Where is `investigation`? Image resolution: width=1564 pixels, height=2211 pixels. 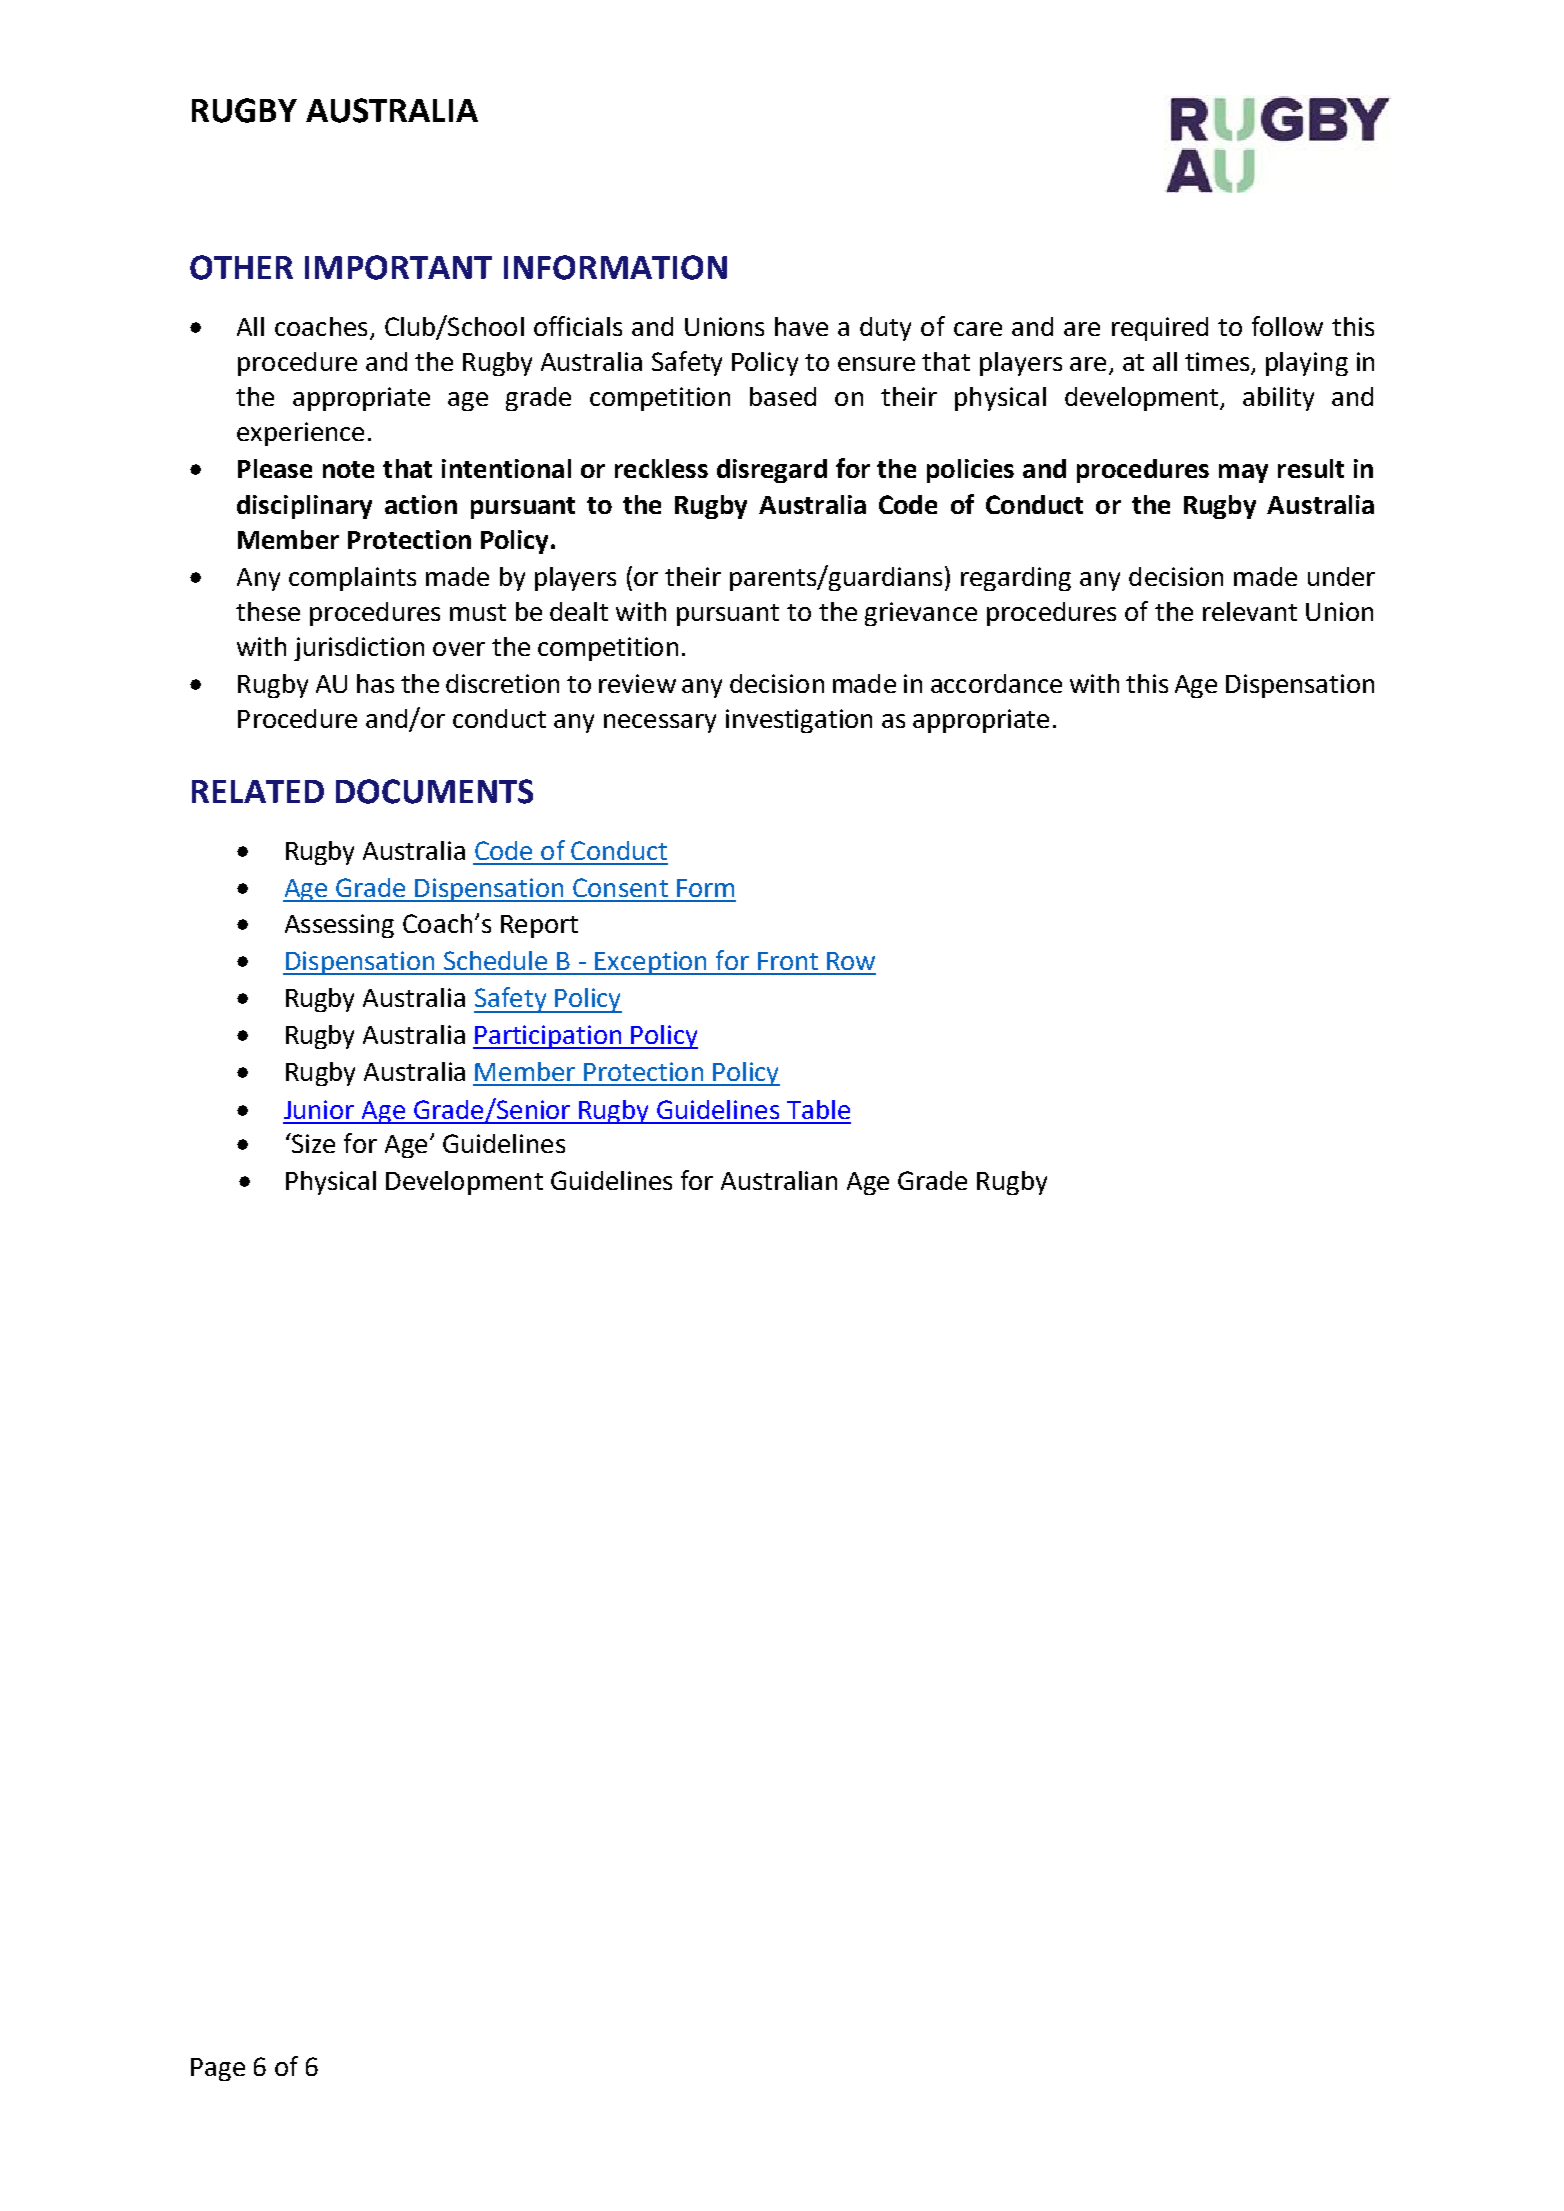 investigation is located at coordinates (799, 721).
